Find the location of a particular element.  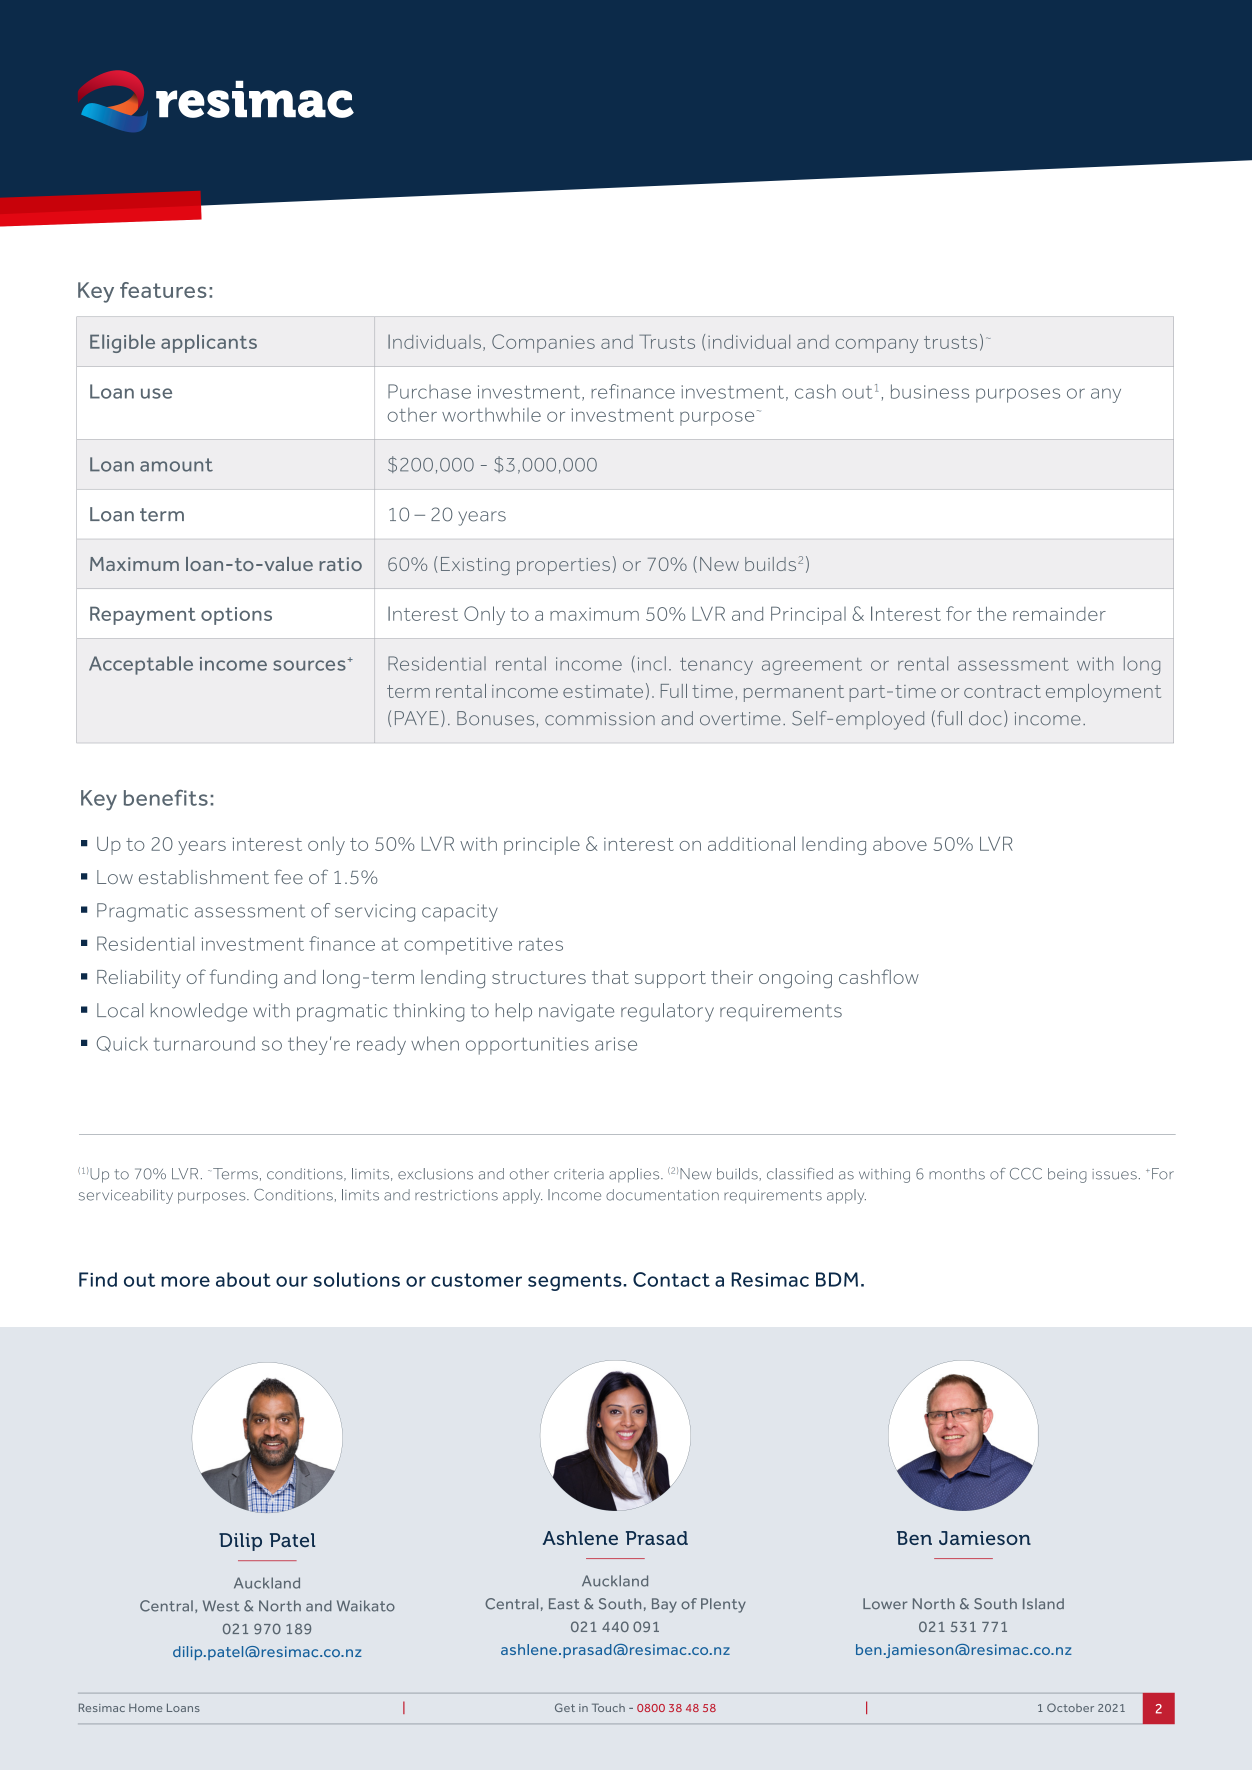

remainder is located at coordinates (1059, 614).
